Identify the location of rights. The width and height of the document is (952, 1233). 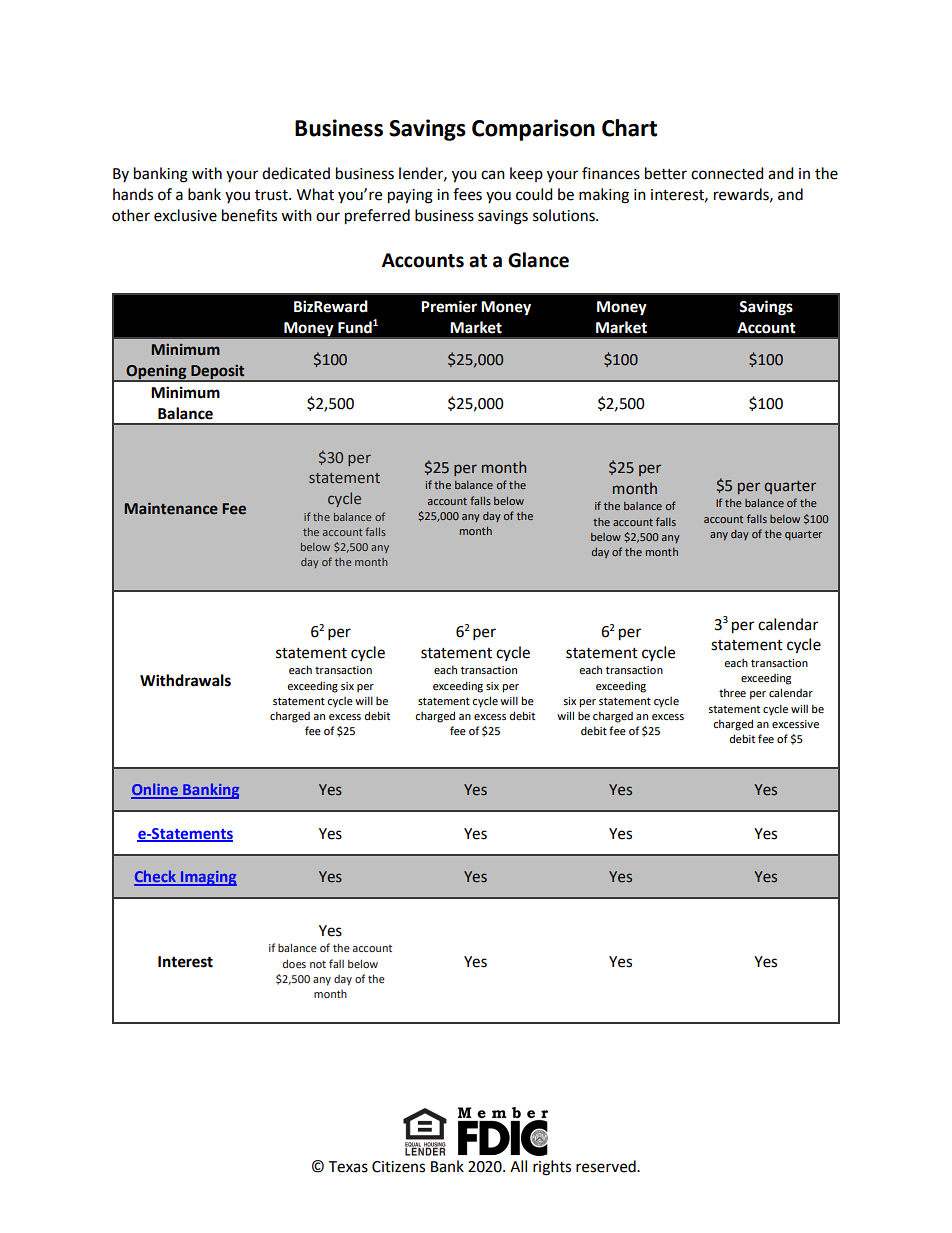
(552, 1168).
